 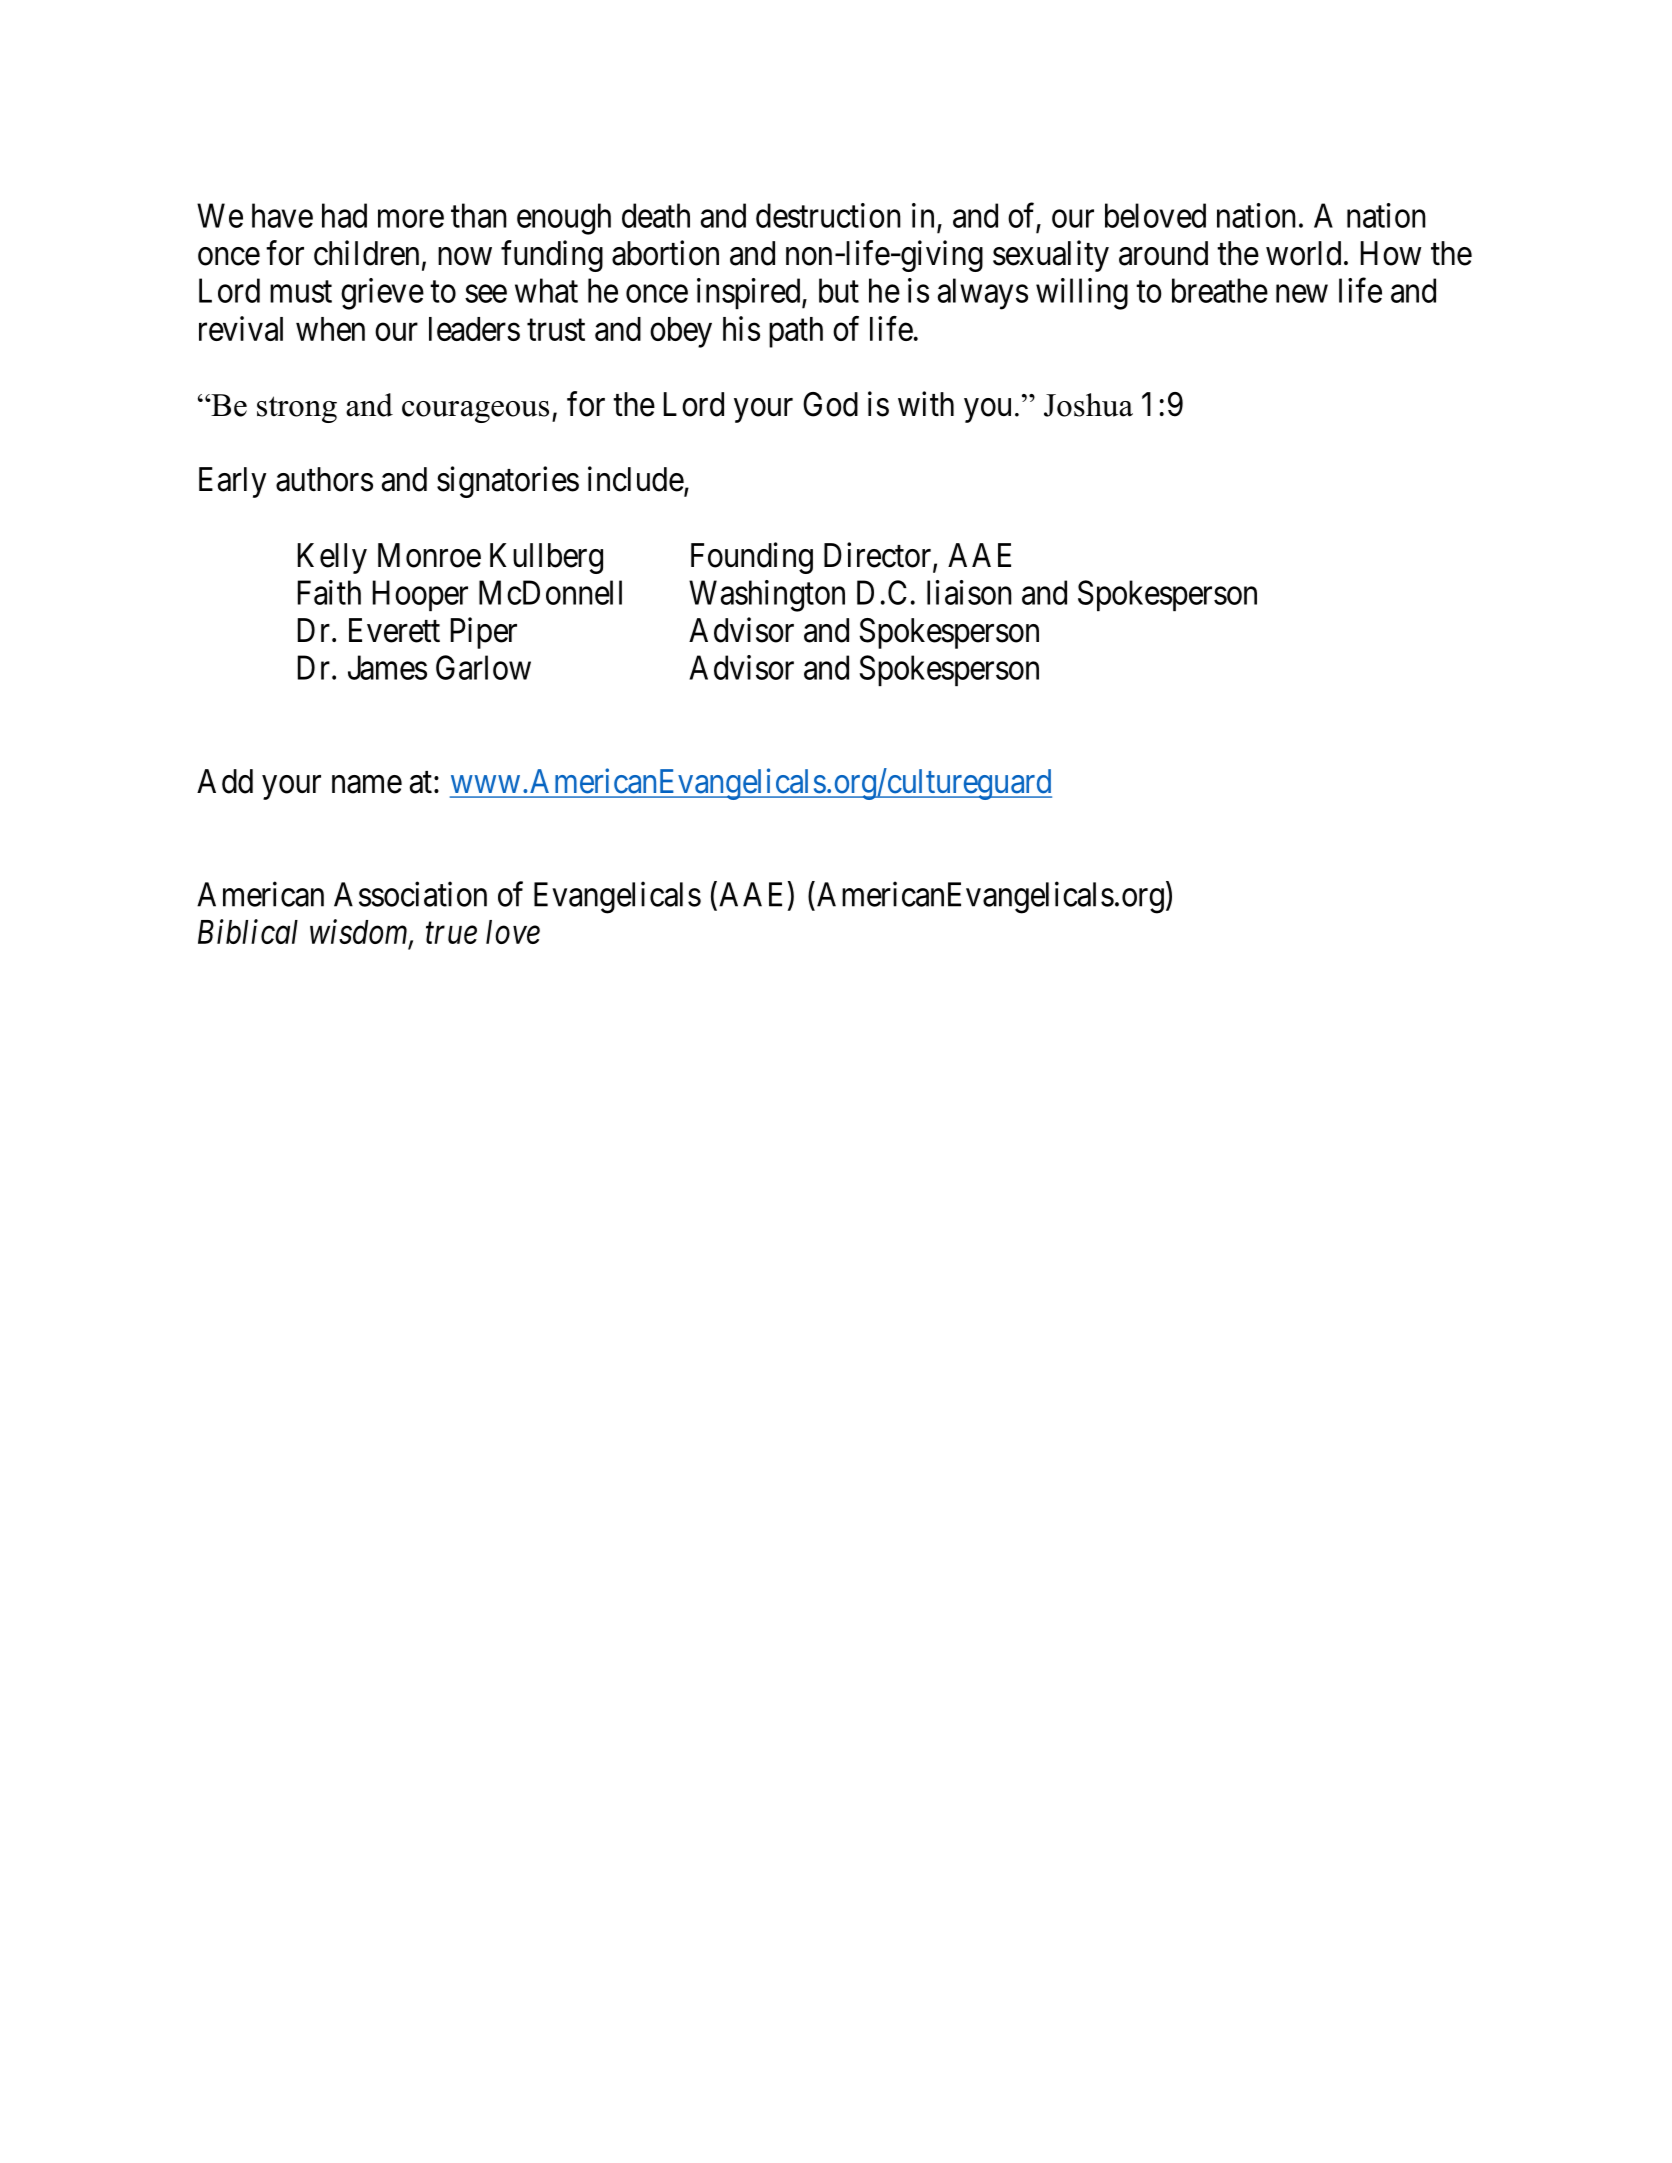 I want to click on wisdom, so click(x=360, y=933).
